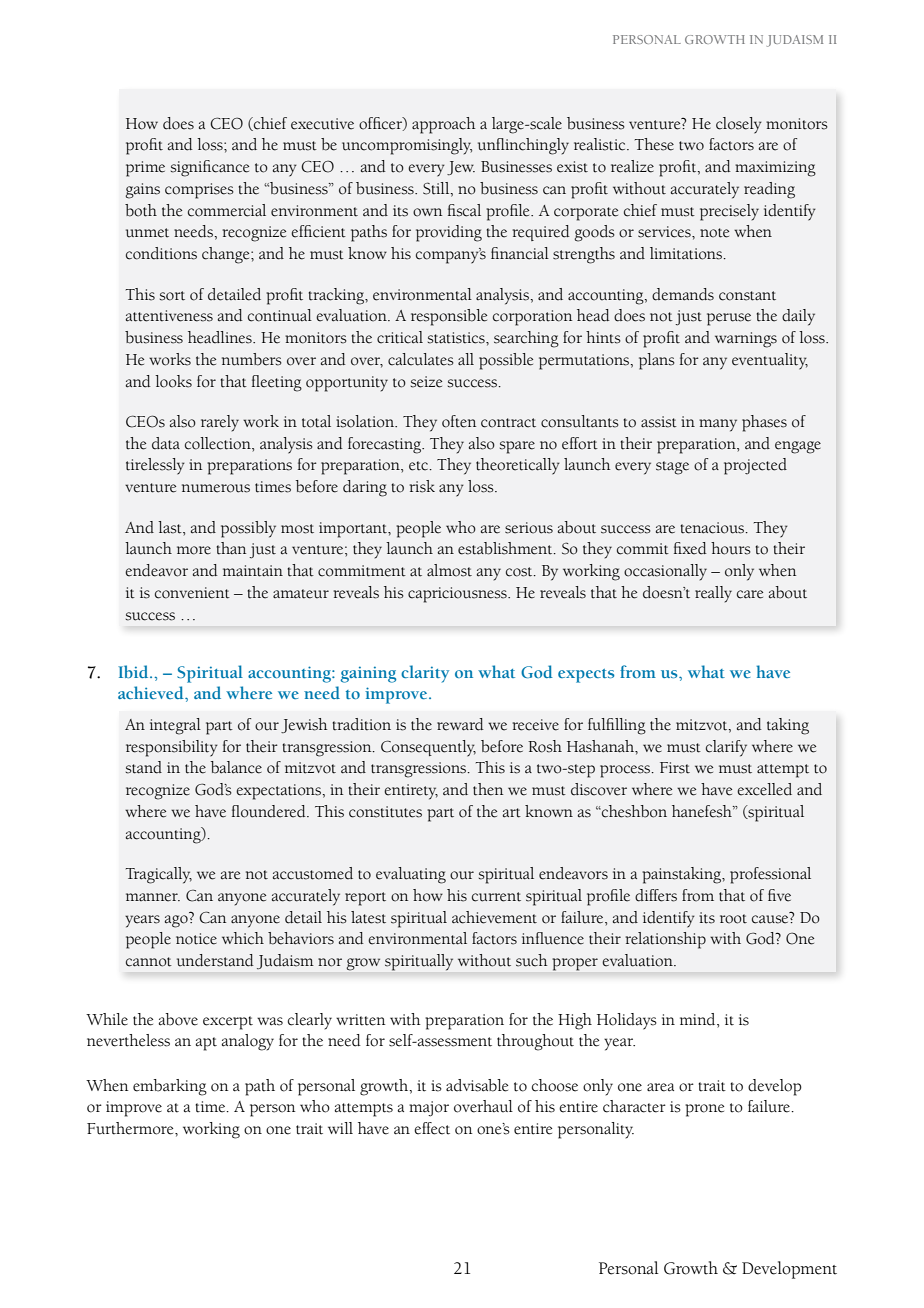 The width and height of the screenshot is (924, 1308). What do you see at coordinates (488, 789) in the screenshot?
I see `then` at bounding box center [488, 789].
